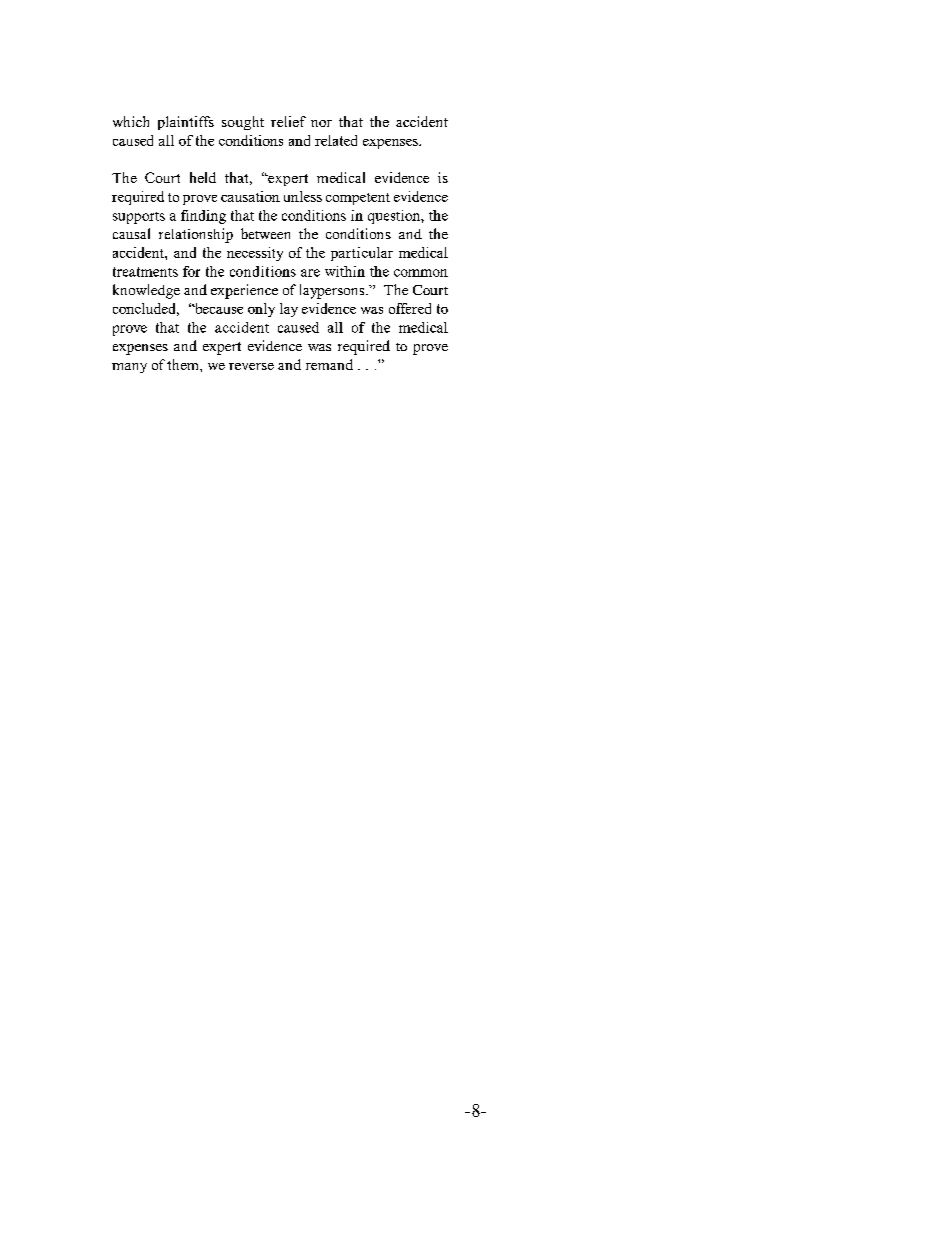  What do you see at coordinates (265, 233) in the page?
I see `between` at bounding box center [265, 233].
